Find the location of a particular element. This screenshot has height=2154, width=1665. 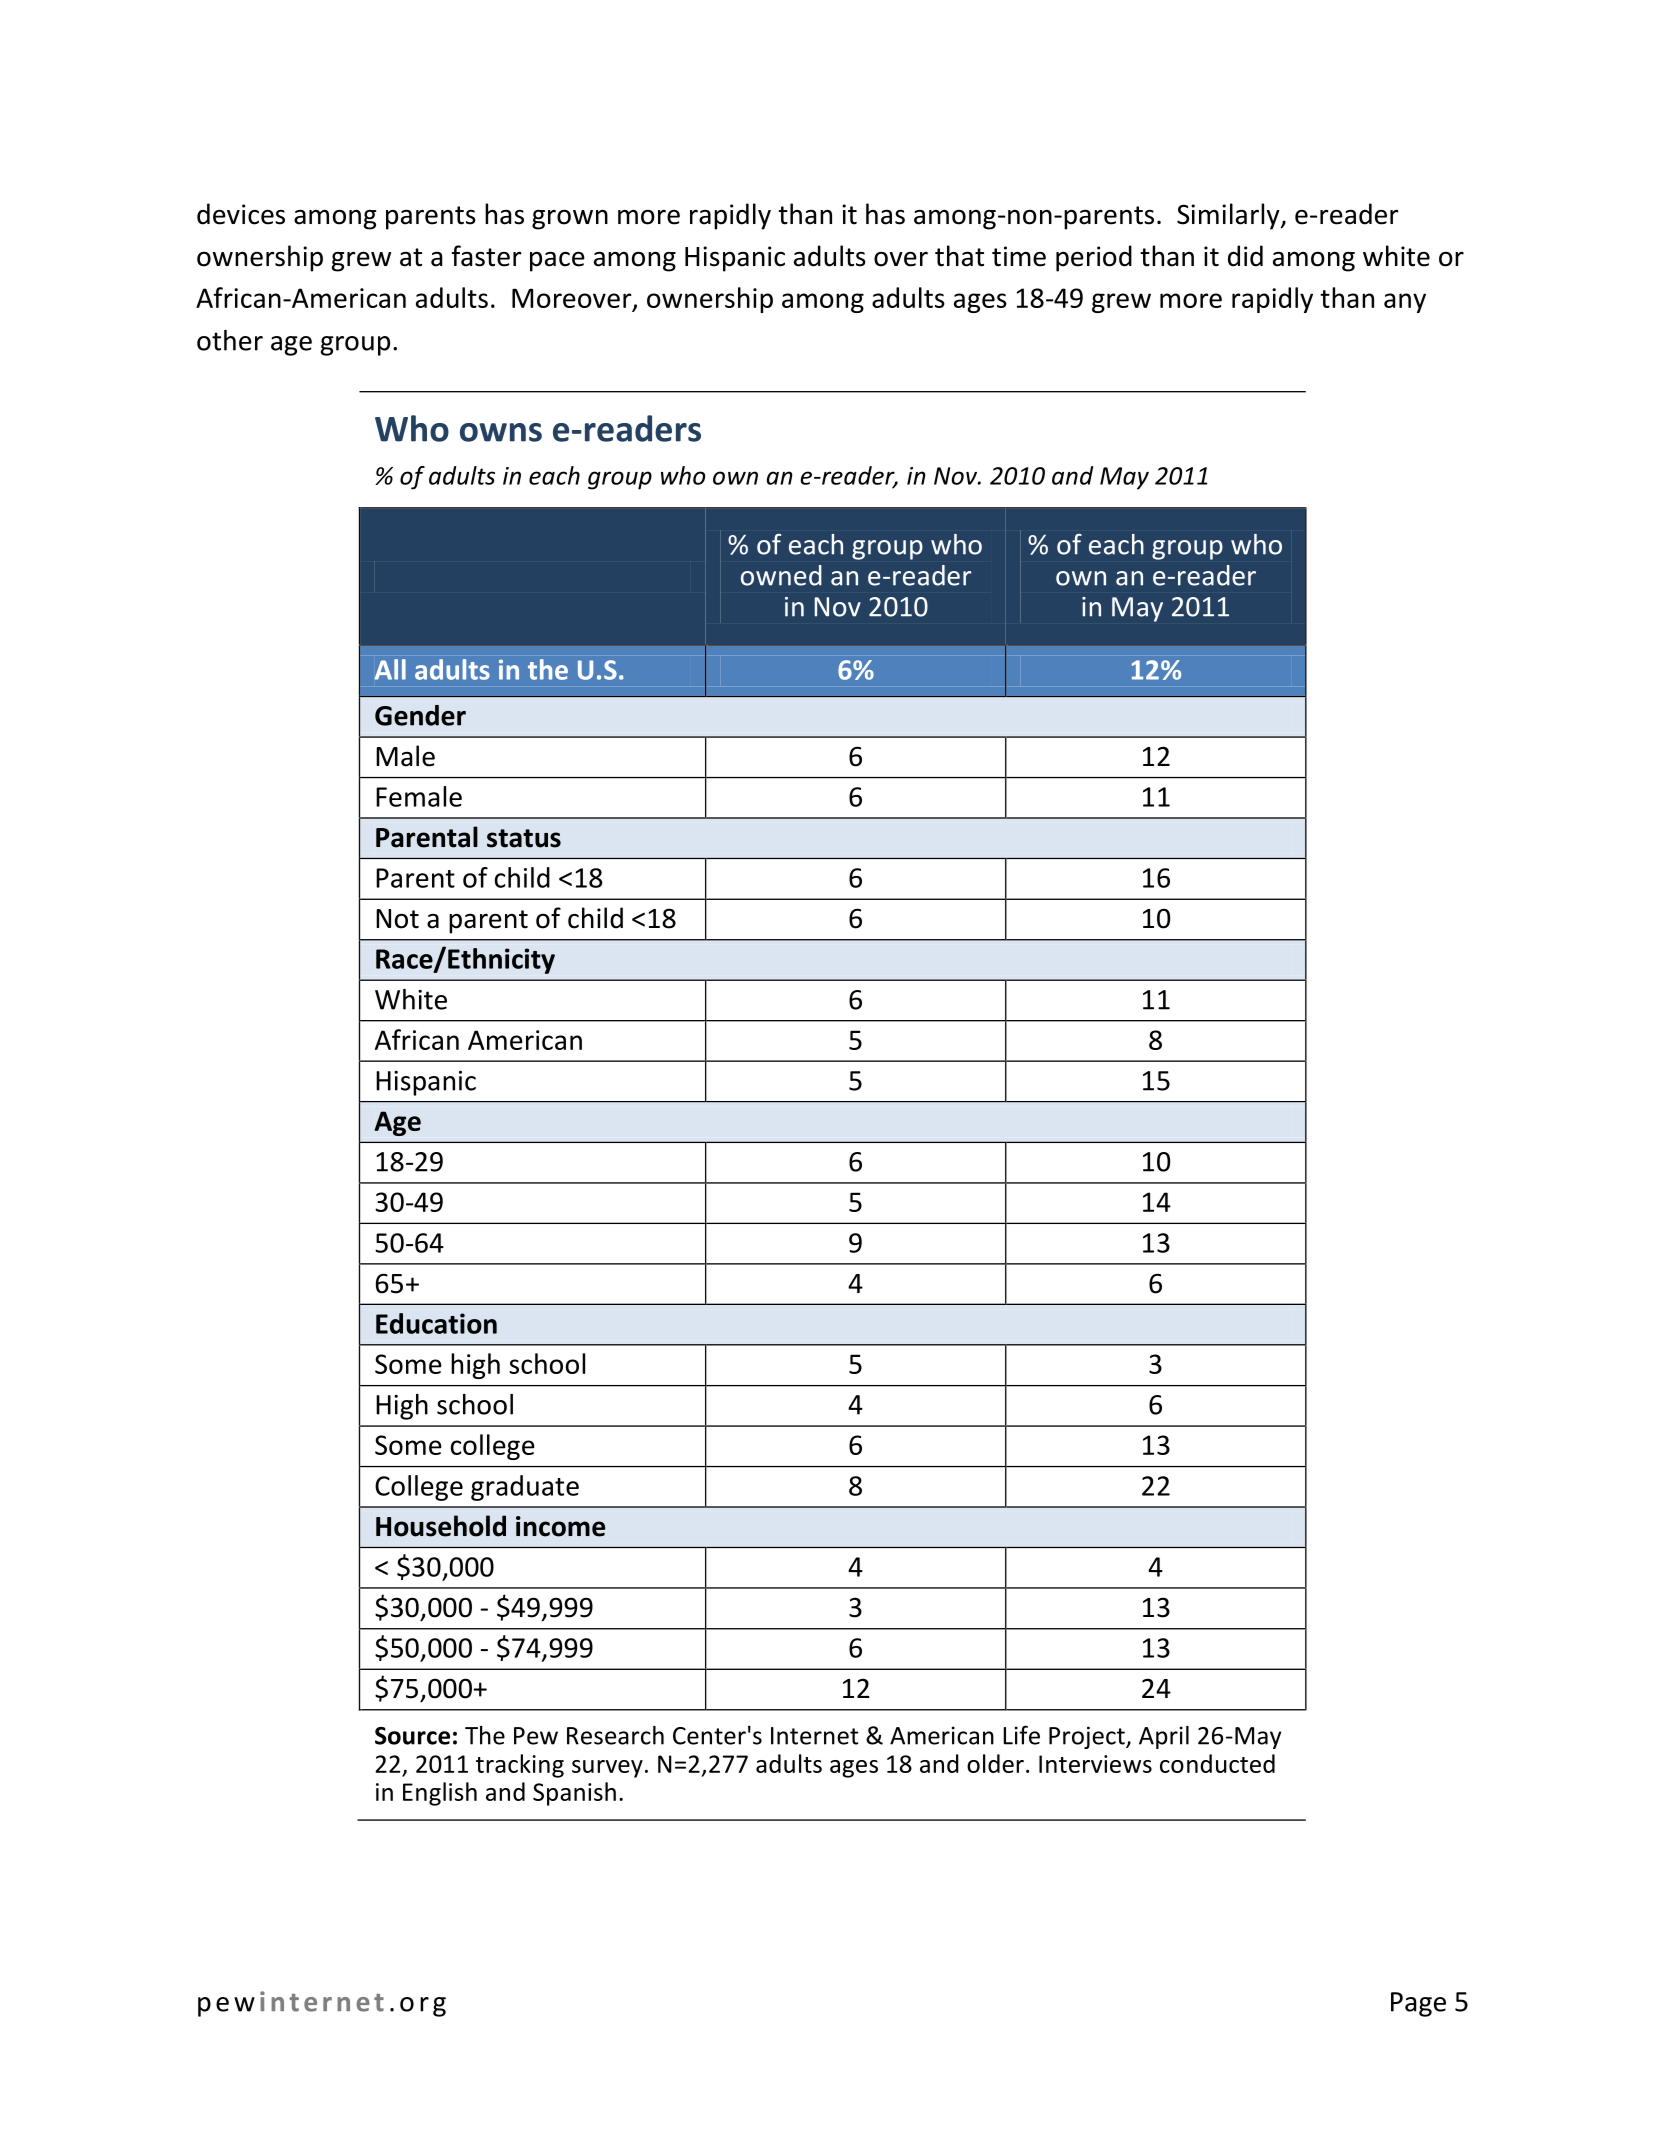

April is located at coordinates (1164, 1737).
